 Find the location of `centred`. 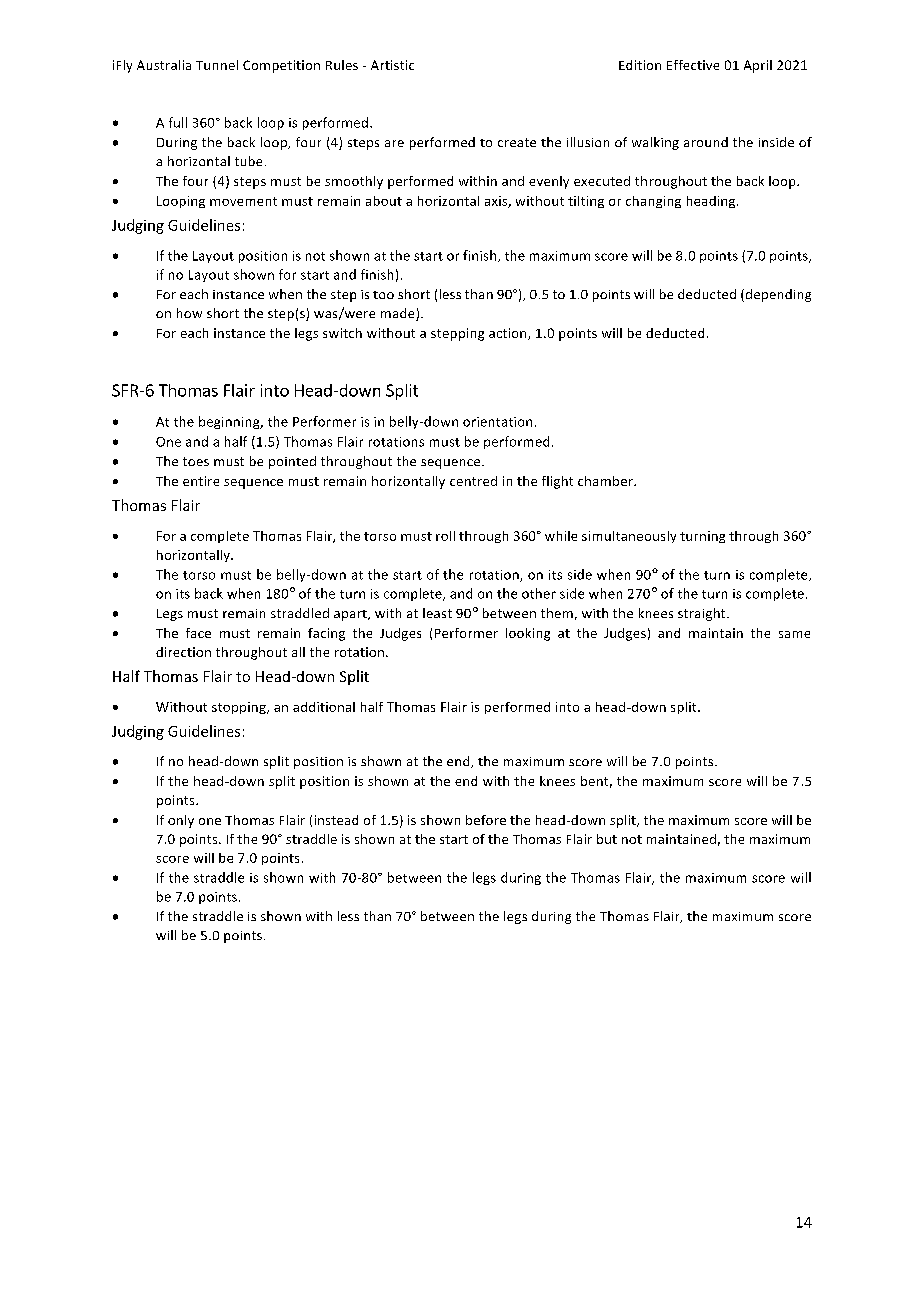

centred is located at coordinates (473, 481).
